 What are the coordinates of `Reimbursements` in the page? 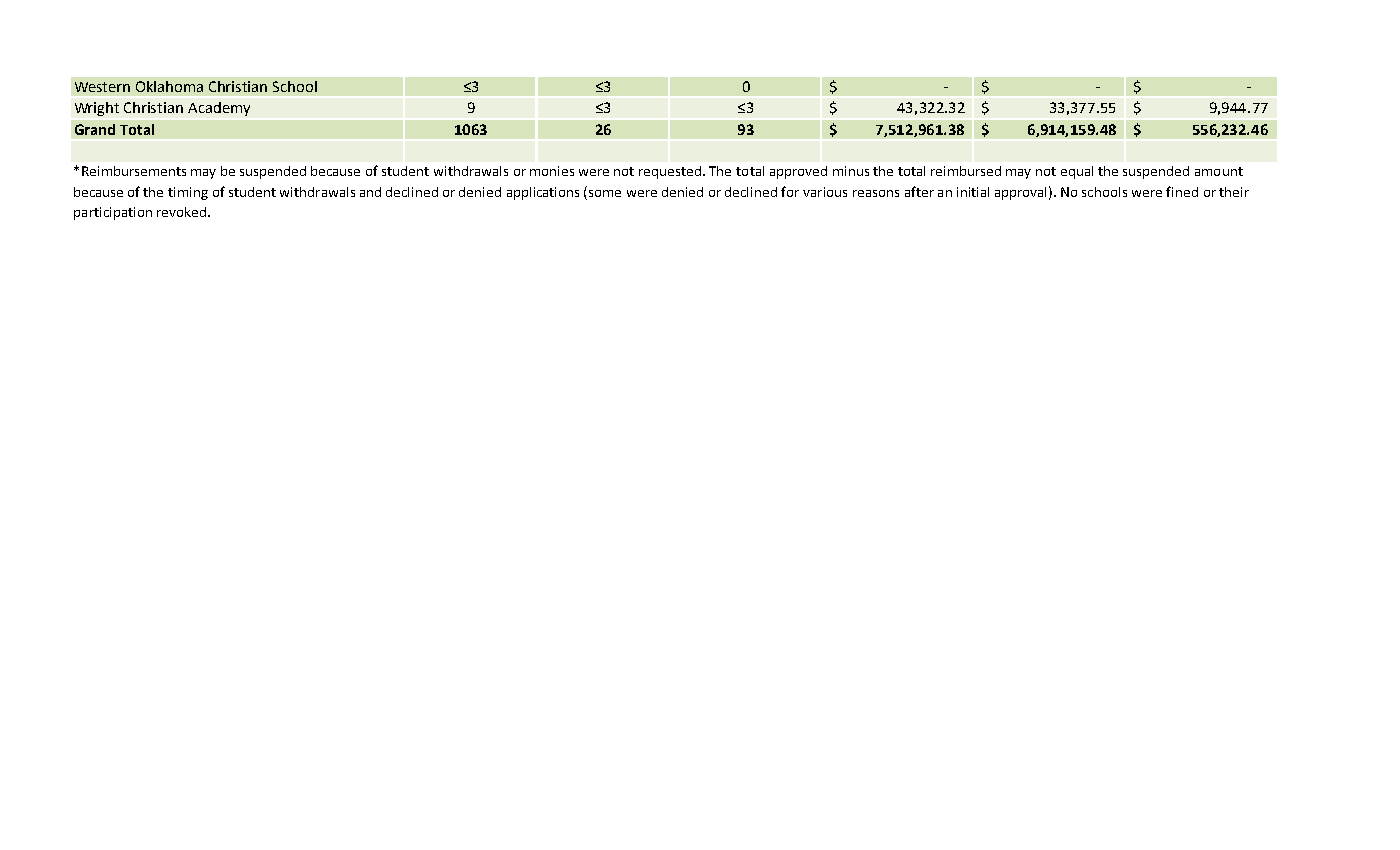 It's located at (134, 171).
